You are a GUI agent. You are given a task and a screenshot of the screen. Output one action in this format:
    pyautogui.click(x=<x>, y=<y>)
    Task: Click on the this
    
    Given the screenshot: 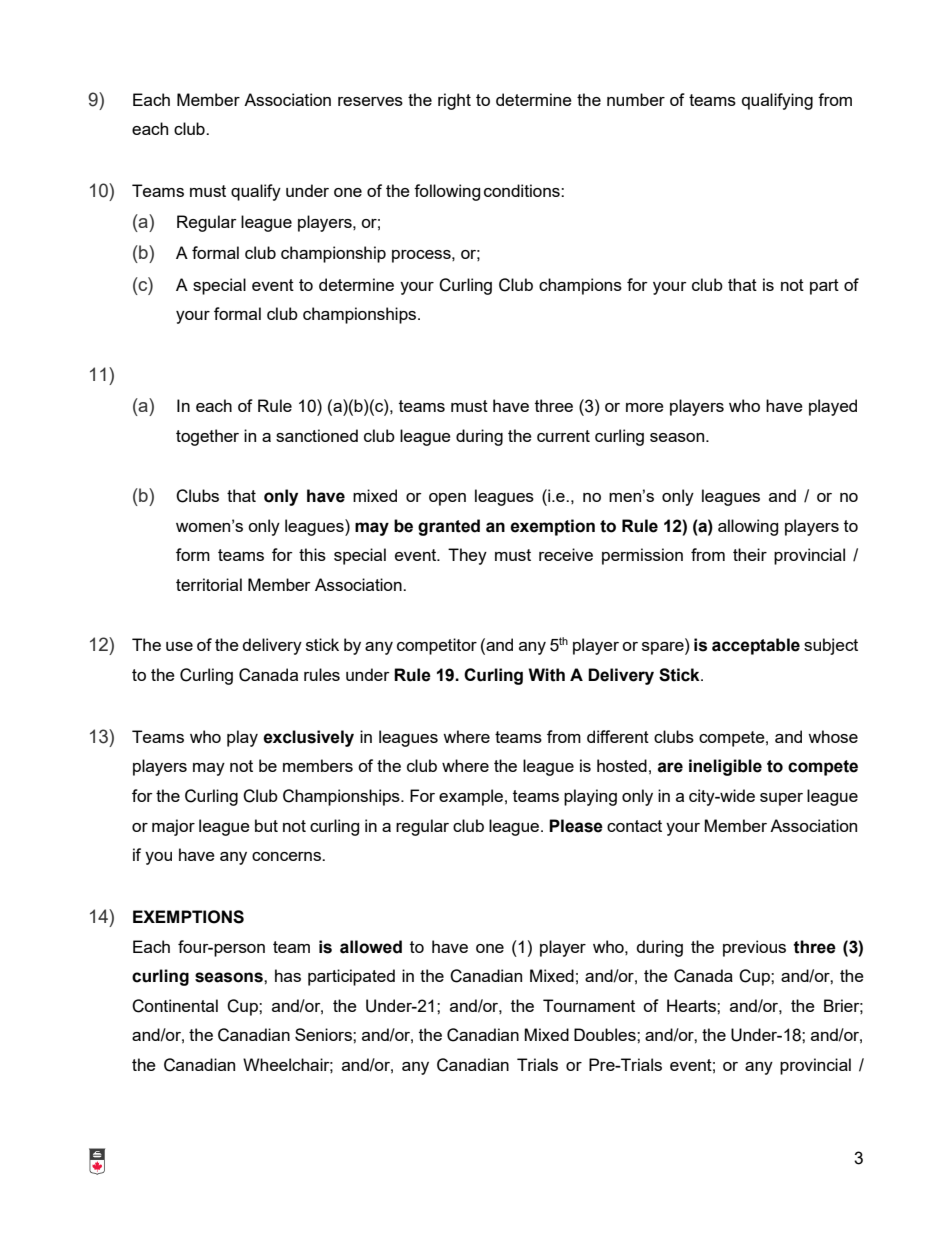 What is the action you would take?
    pyautogui.click(x=312, y=554)
